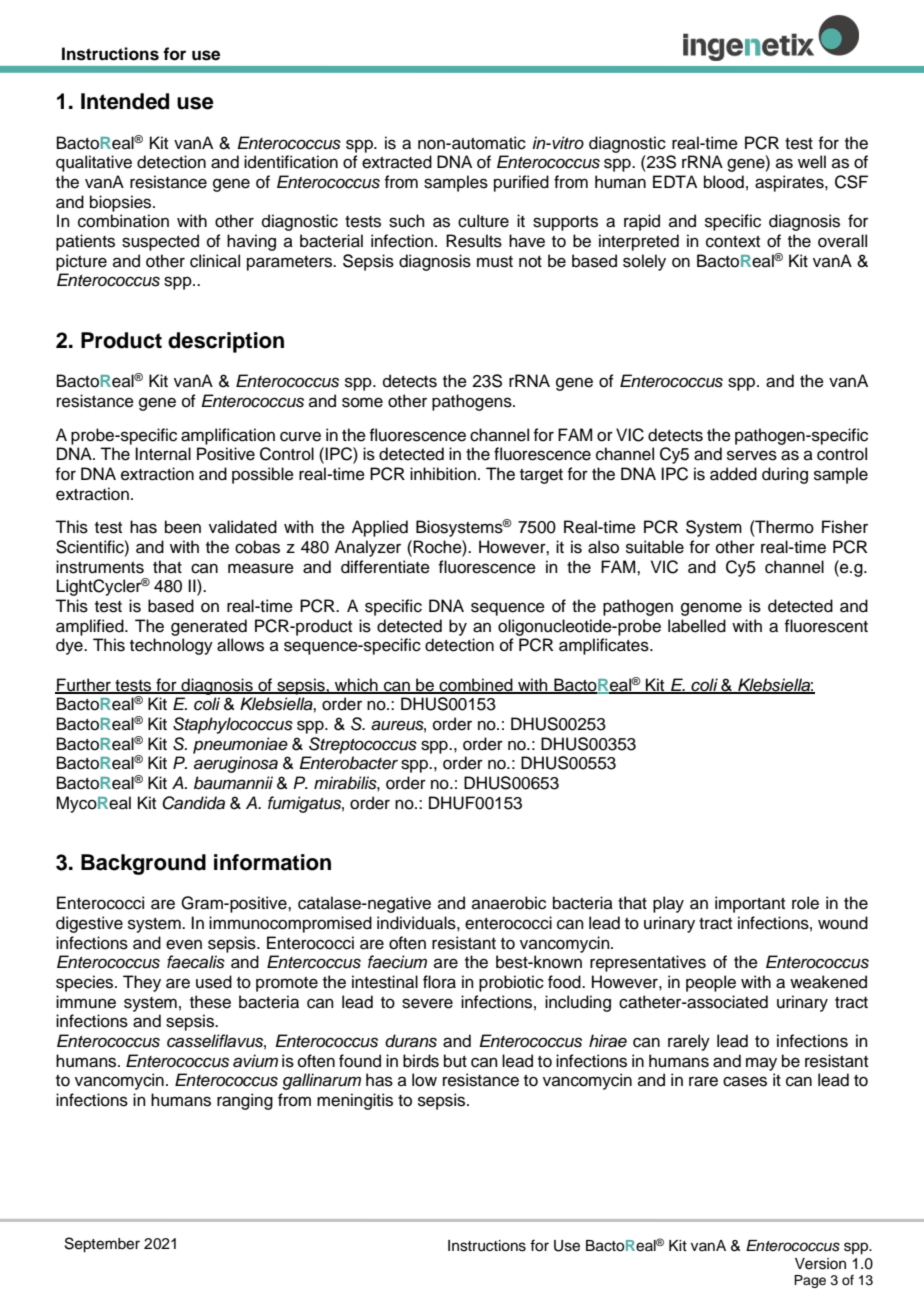 The height and width of the screenshot is (1308, 924). What do you see at coordinates (385, 567) in the screenshot?
I see `differentiate` at bounding box center [385, 567].
